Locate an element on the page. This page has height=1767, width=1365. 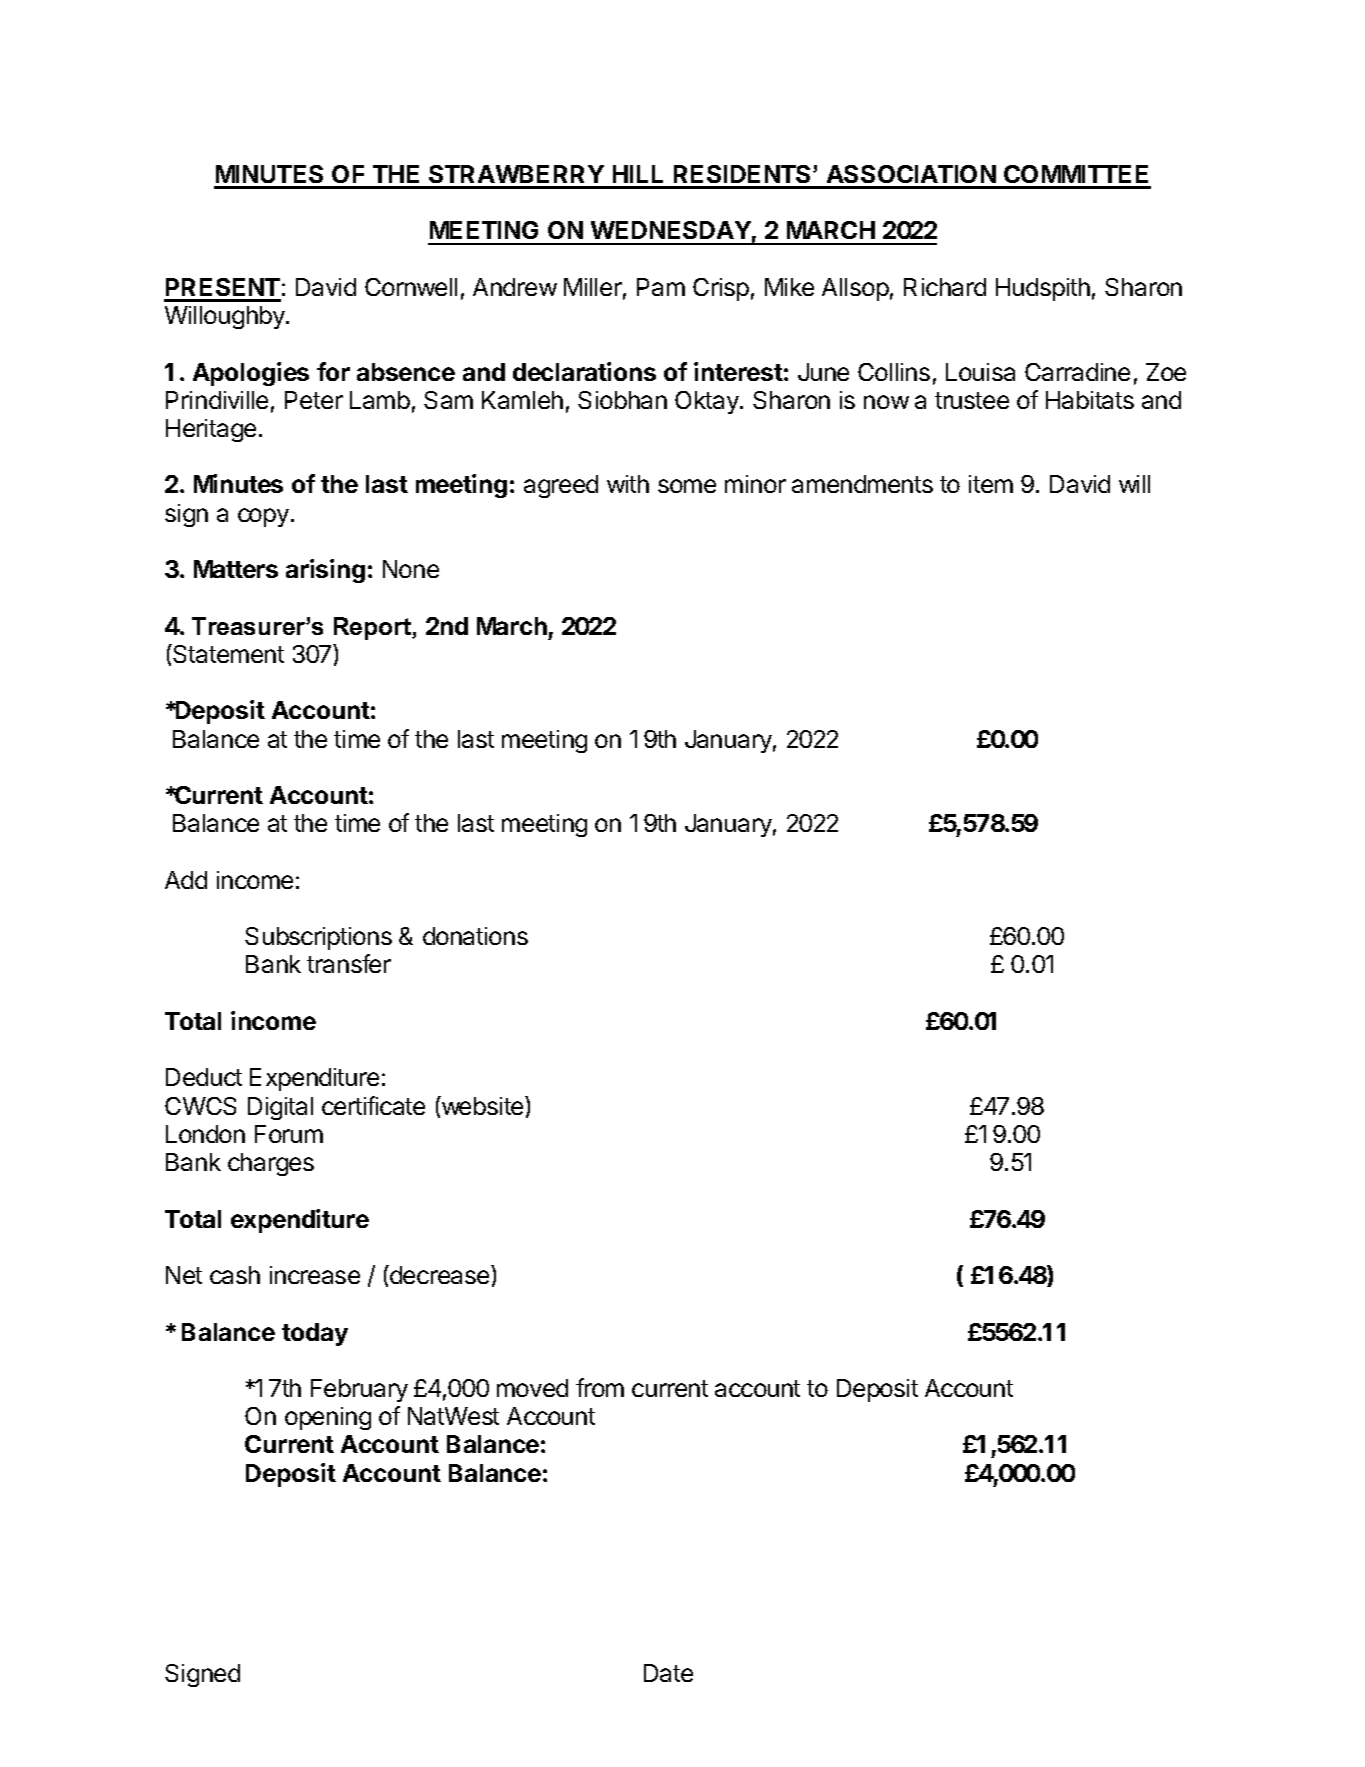
transfer is located at coordinates (349, 963).
